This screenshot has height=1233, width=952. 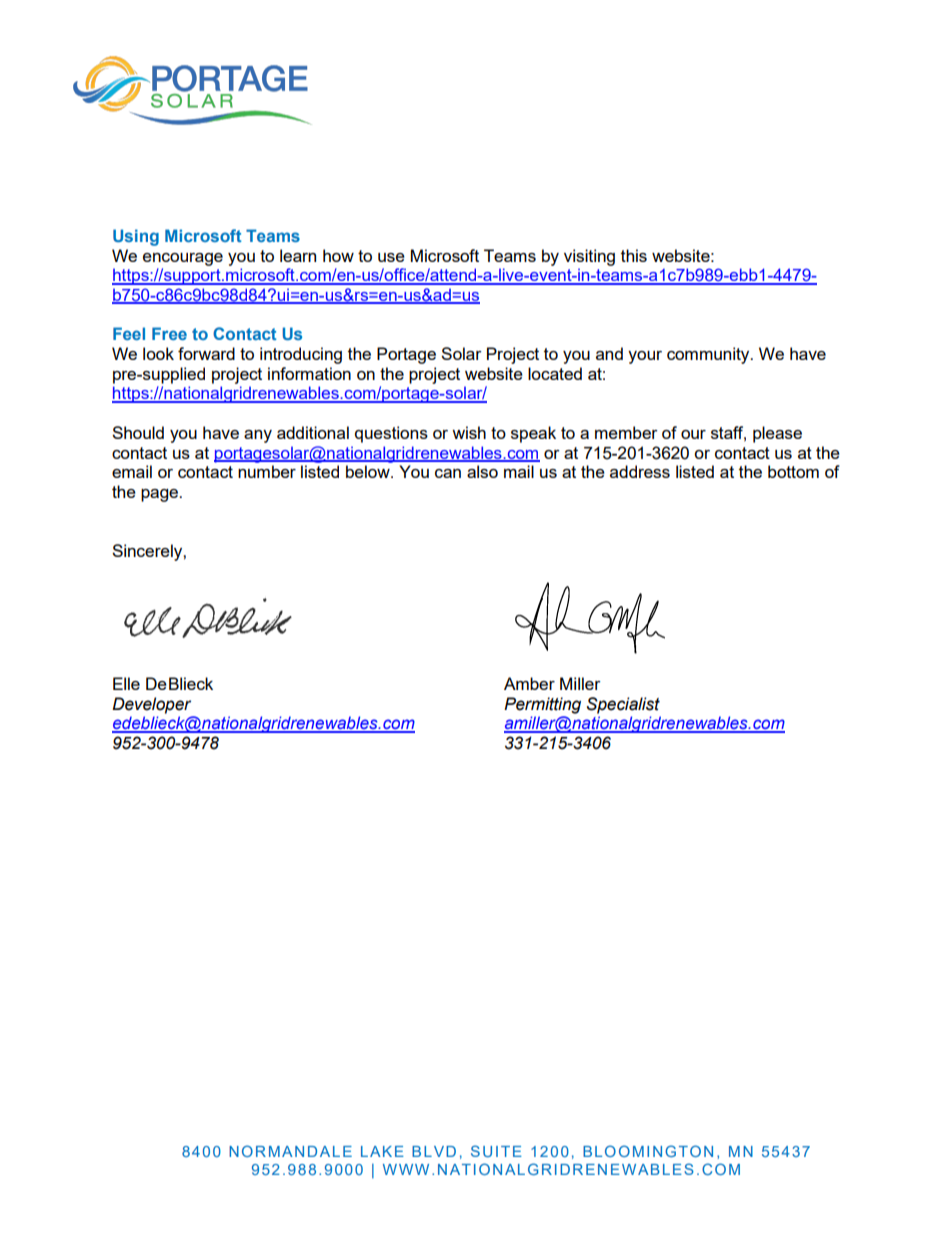 I want to click on can, so click(x=448, y=473).
